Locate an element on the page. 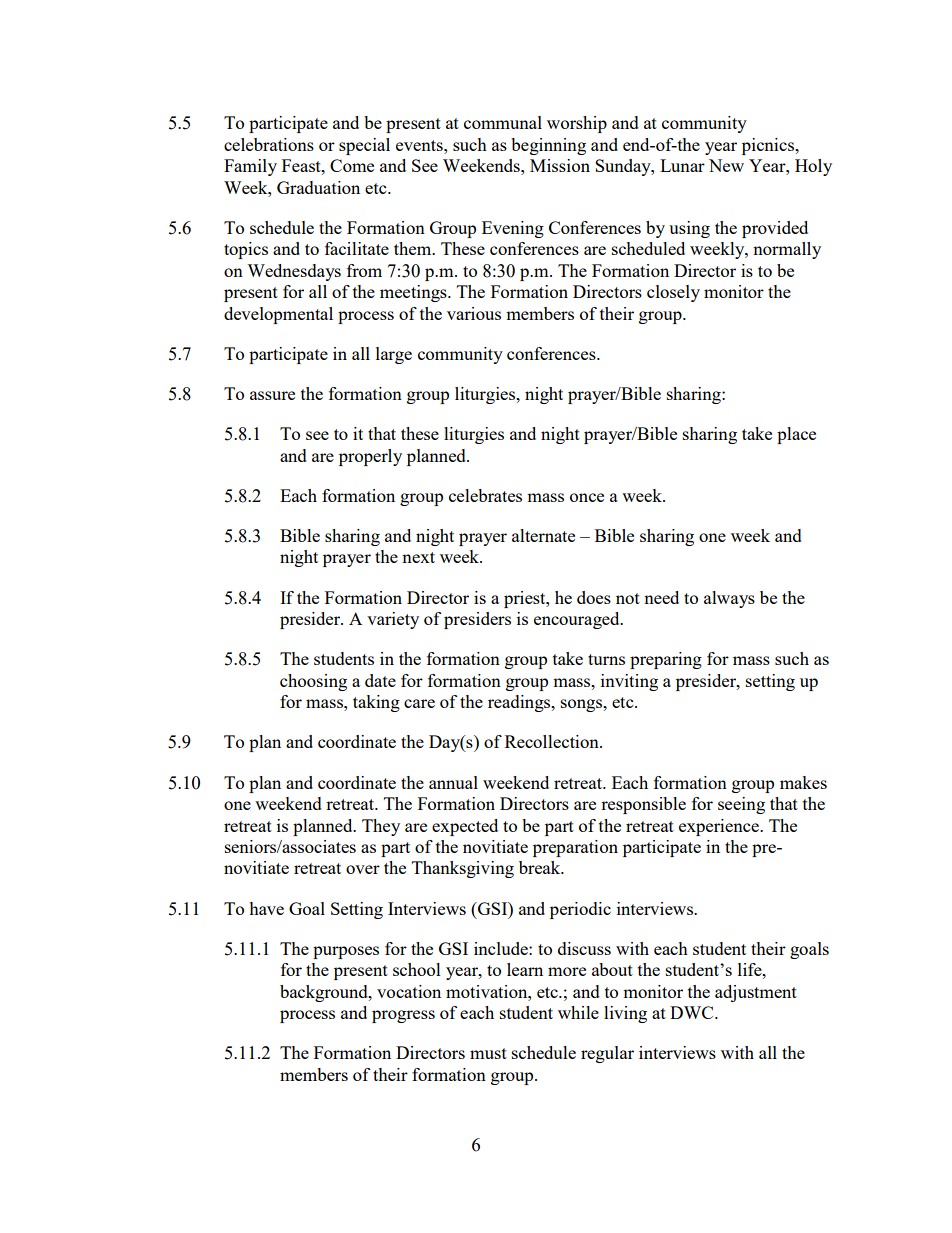 The image size is (952, 1233). Come is located at coordinates (352, 165).
